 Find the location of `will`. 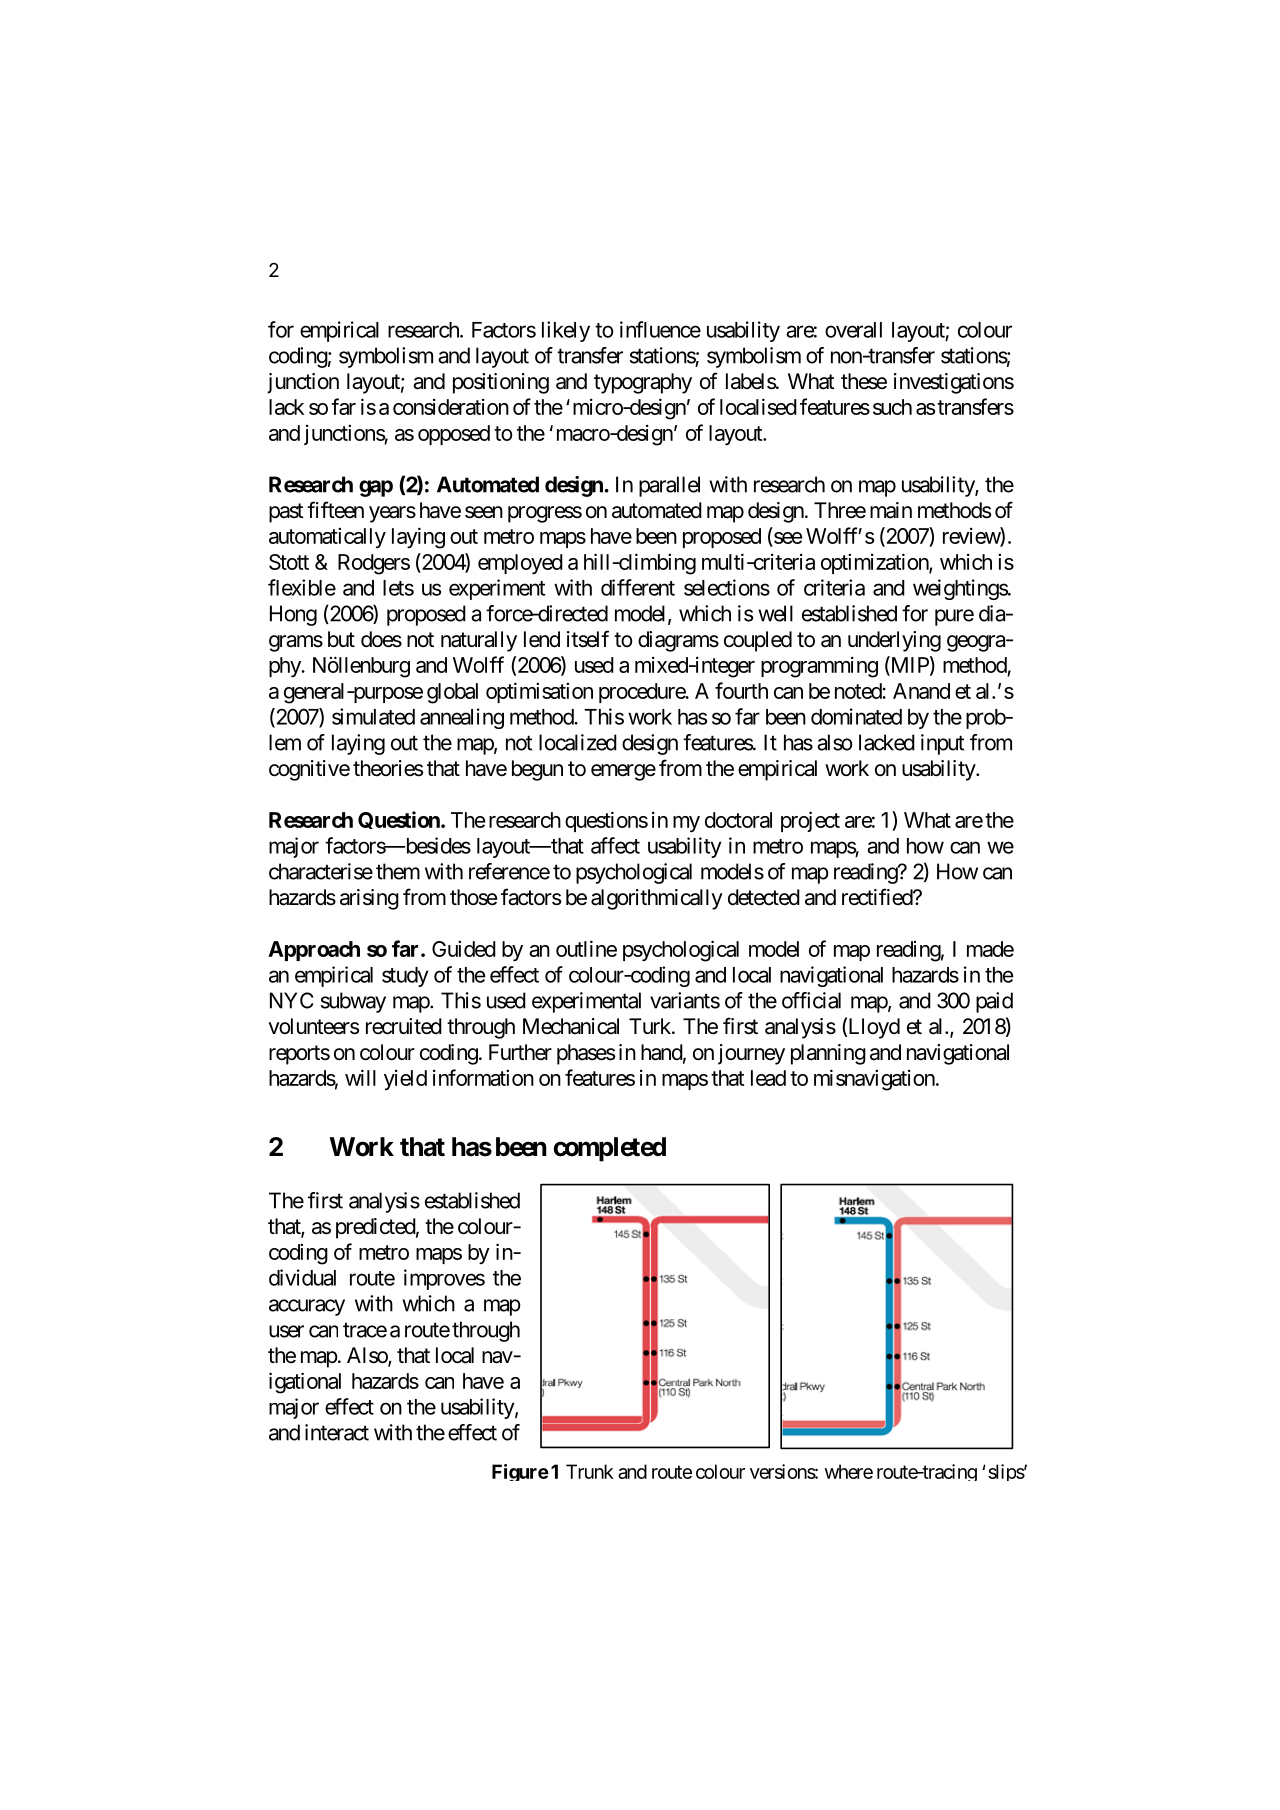

will is located at coordinates (360, 1077).
